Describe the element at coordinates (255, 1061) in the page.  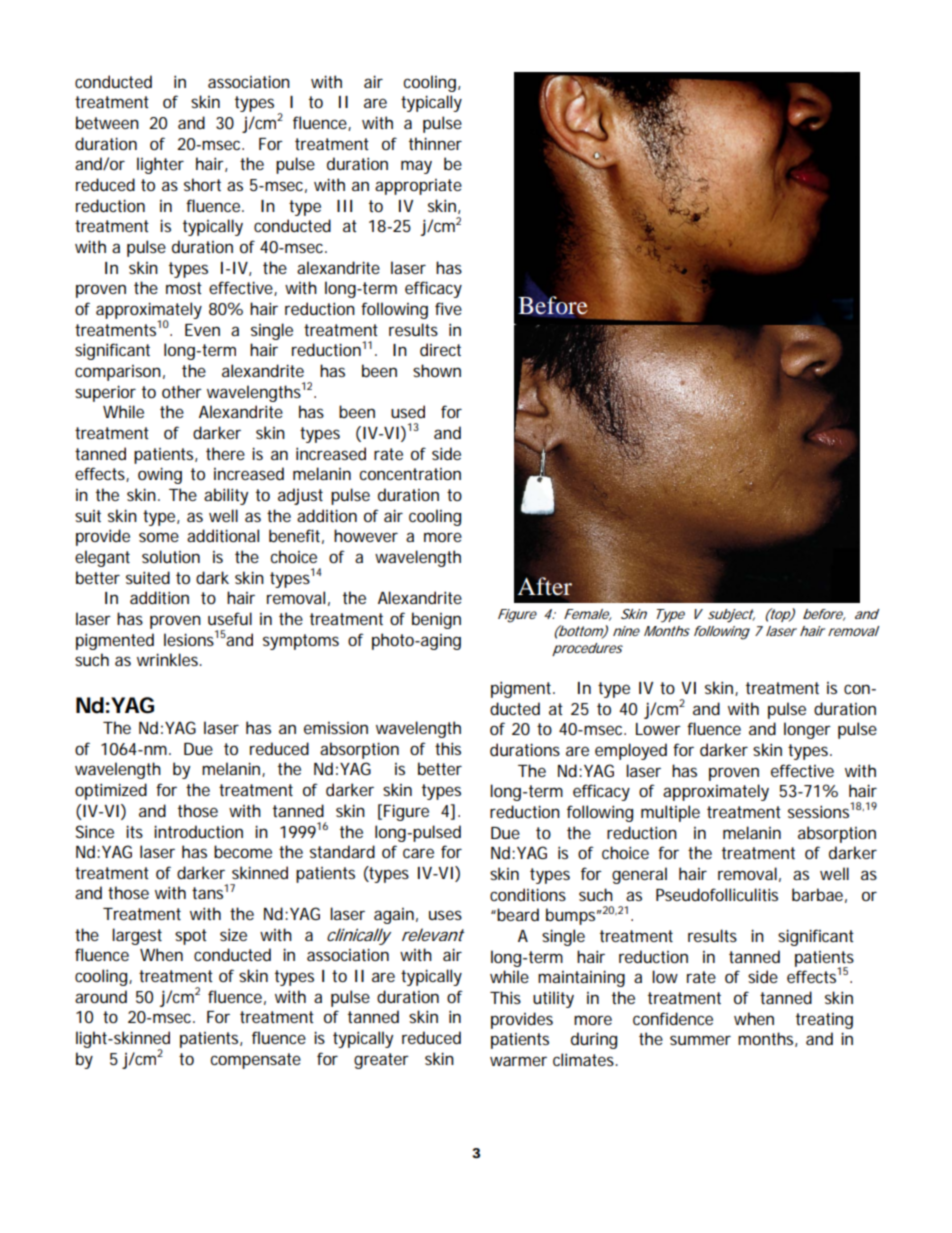
I see `compensate` at that location.
